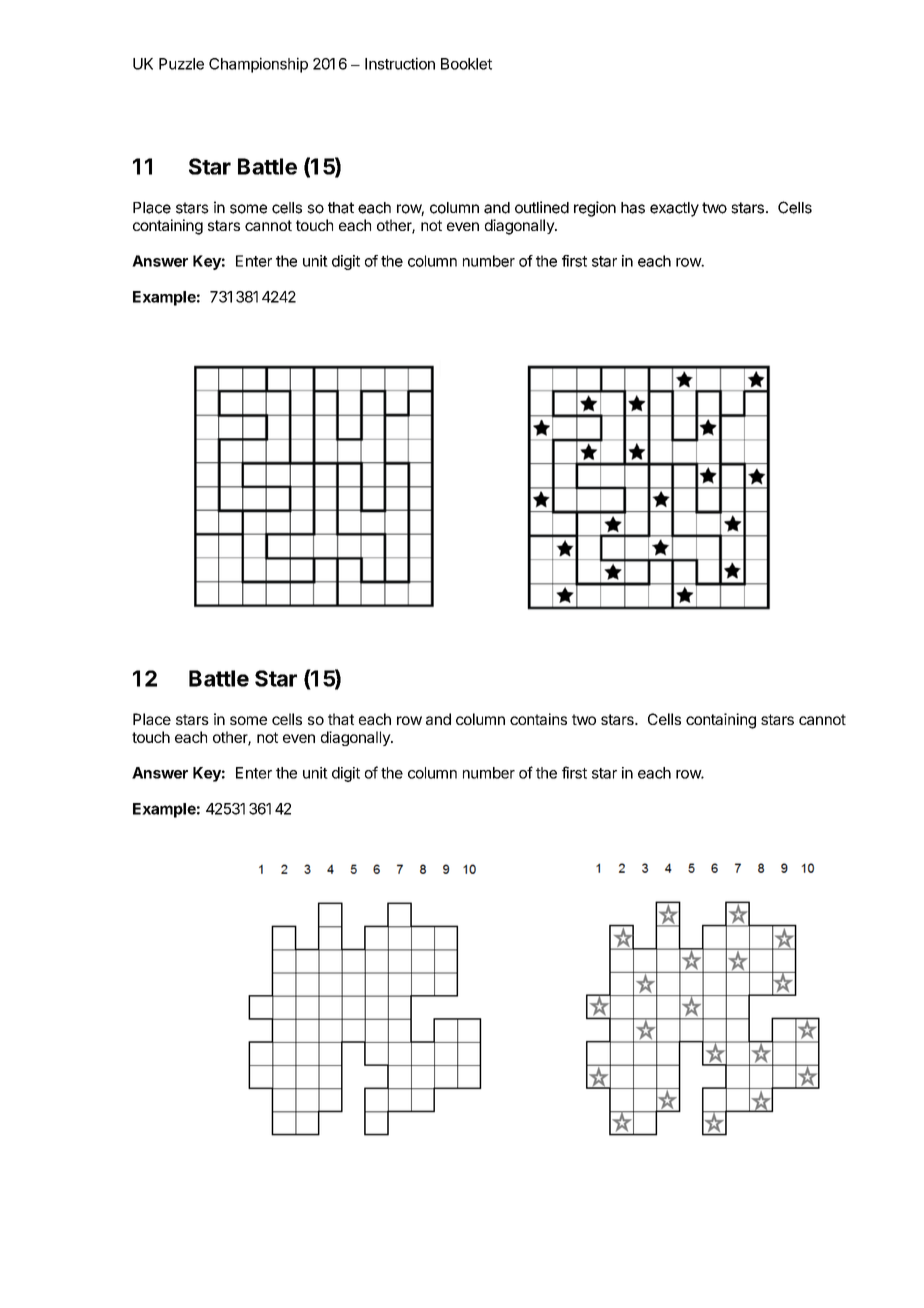 This screenshot has width=924, height=1308. What do you see at coordinates (466, 64) in the screenshot?
I see `Booklet` at bounding box center [466, 64].
